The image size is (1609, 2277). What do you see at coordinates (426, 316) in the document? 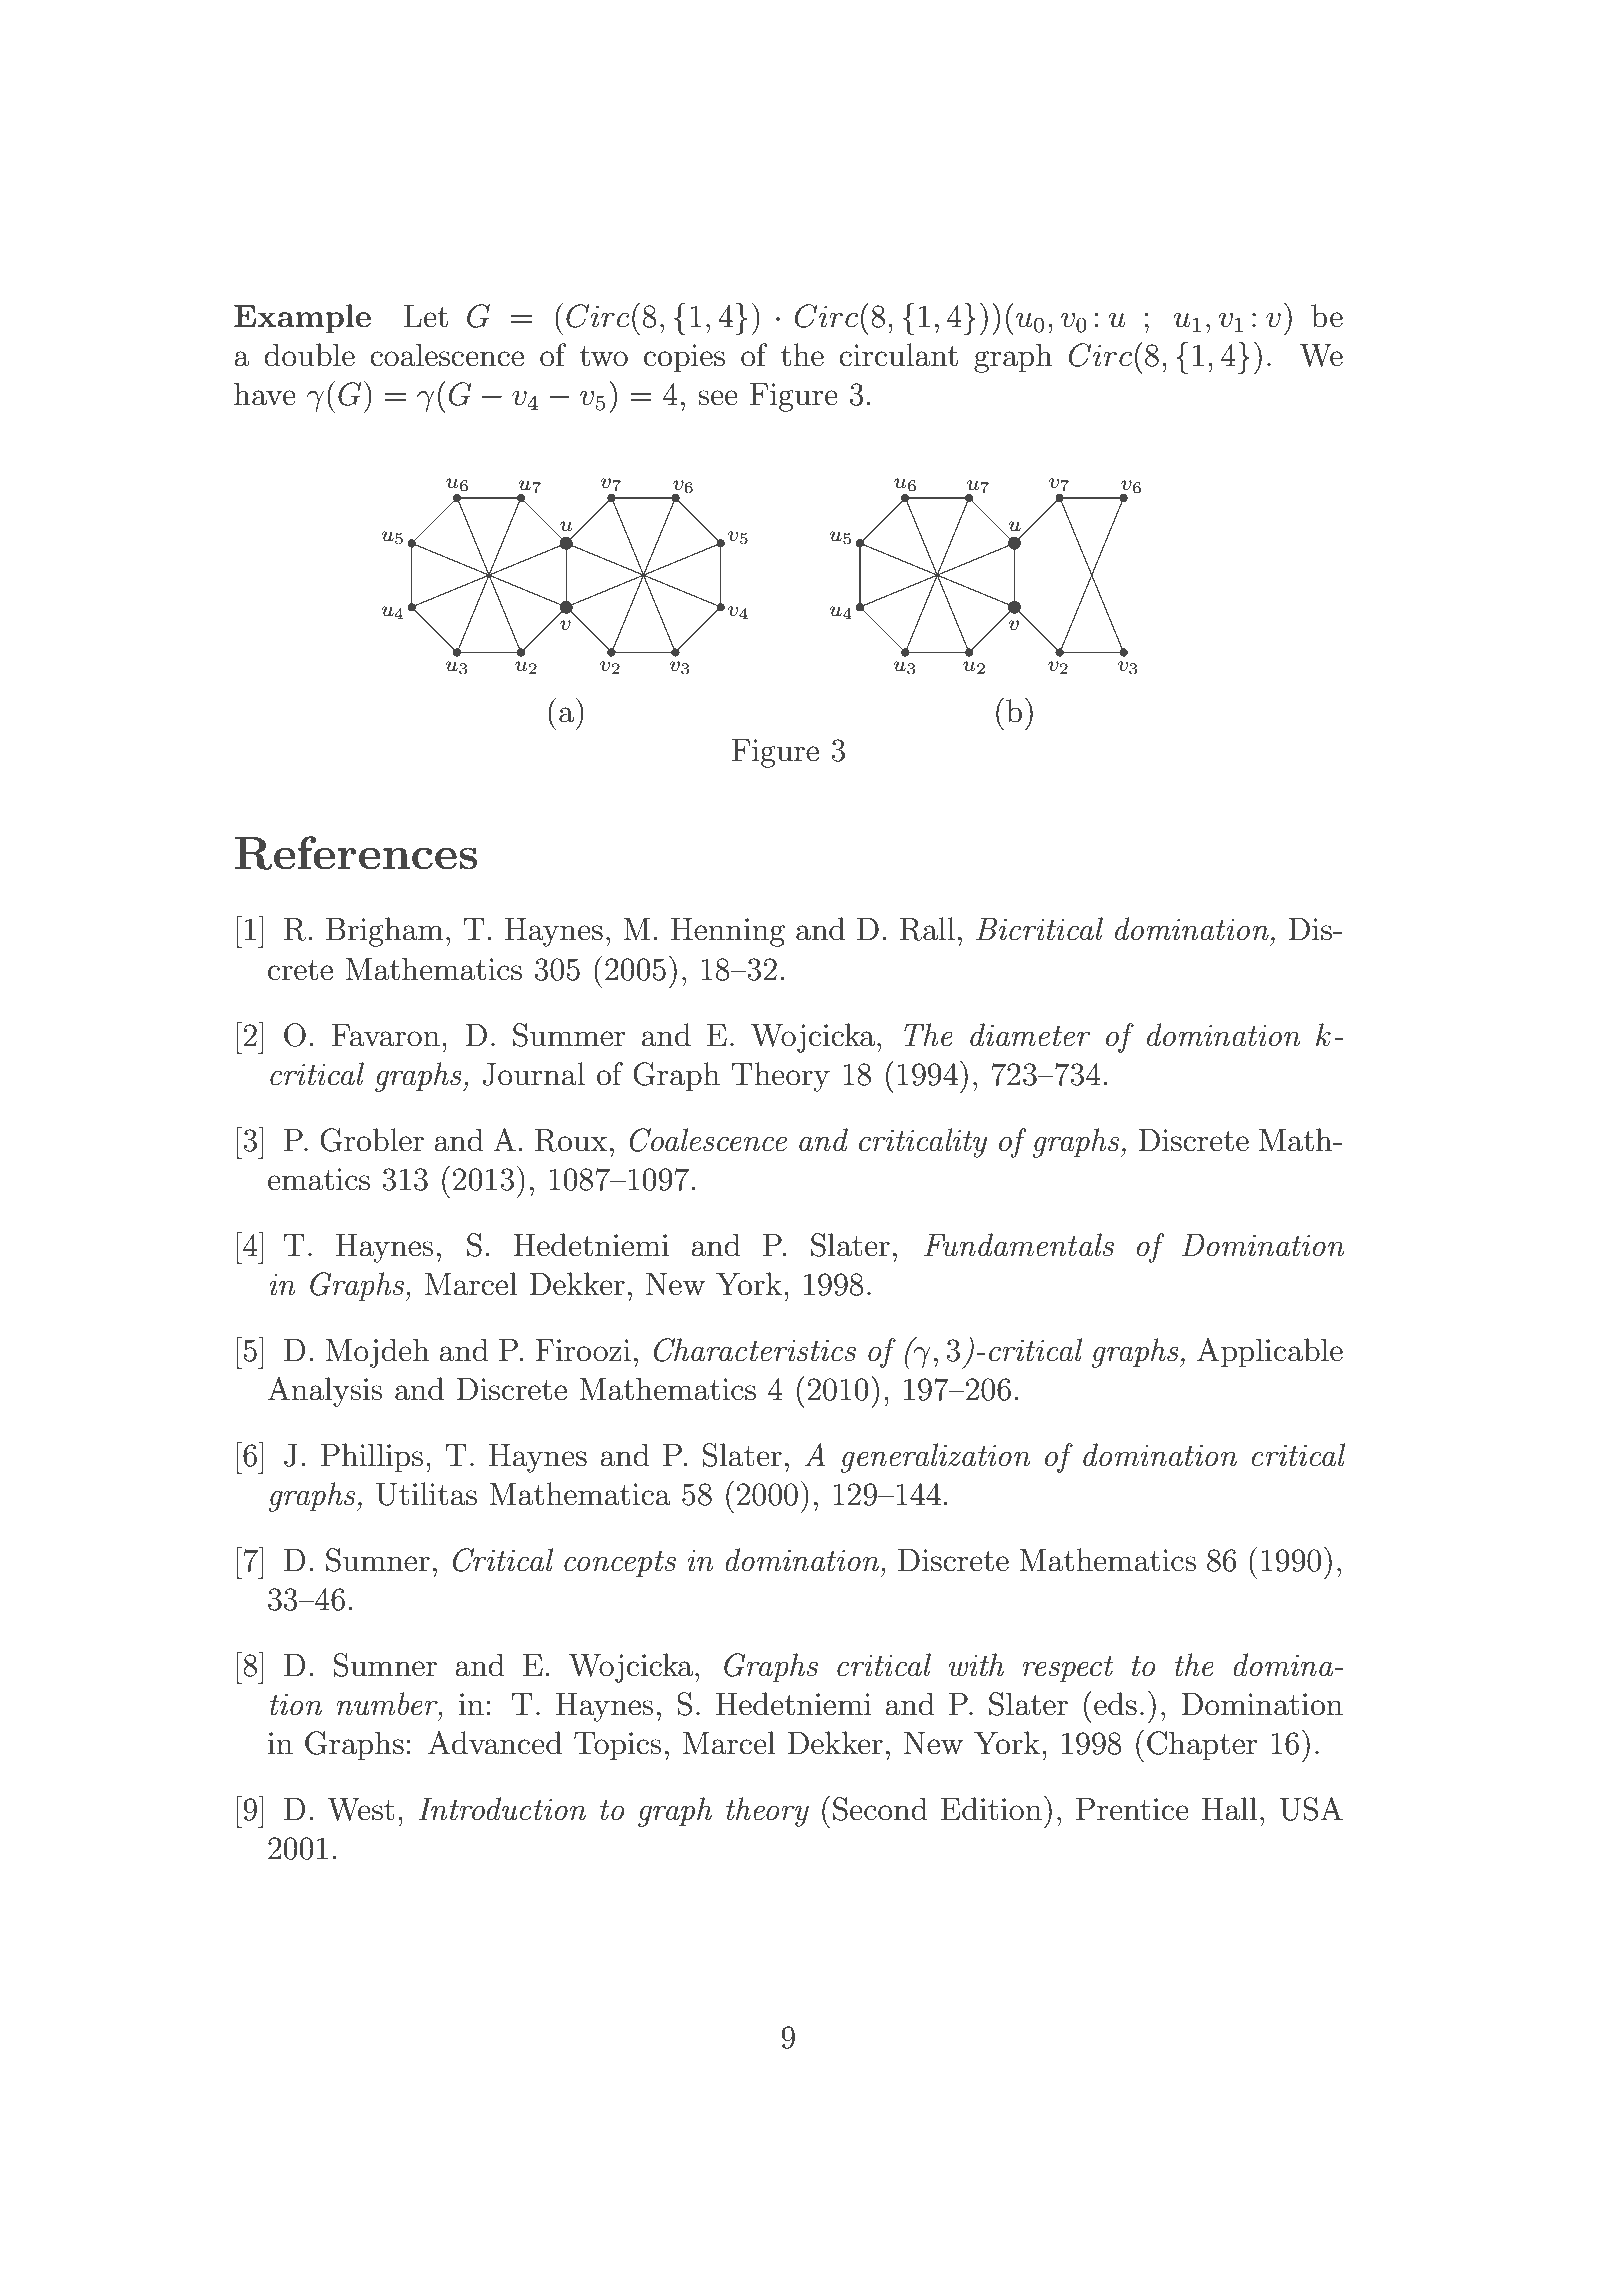
I see `Let` at bounding box center [426, 316].
